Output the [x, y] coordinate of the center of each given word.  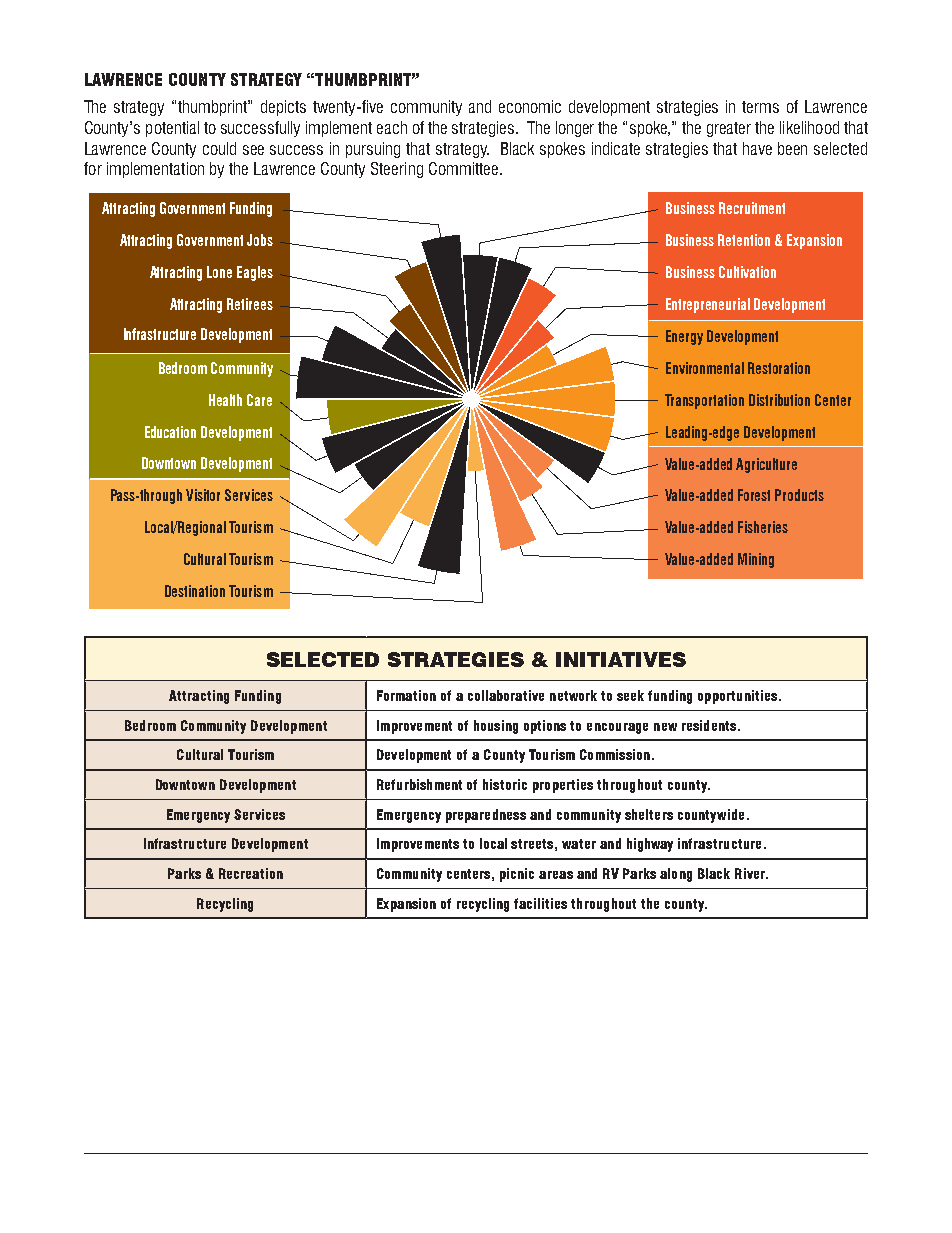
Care [259, 400]
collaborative [506, 695]
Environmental [705, 368]
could [219, 148]
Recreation [251, 873]
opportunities [737, 697]
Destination [195, 591]
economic [530, 106]
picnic [517, 875]
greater [729, 129]
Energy [684, 337]
